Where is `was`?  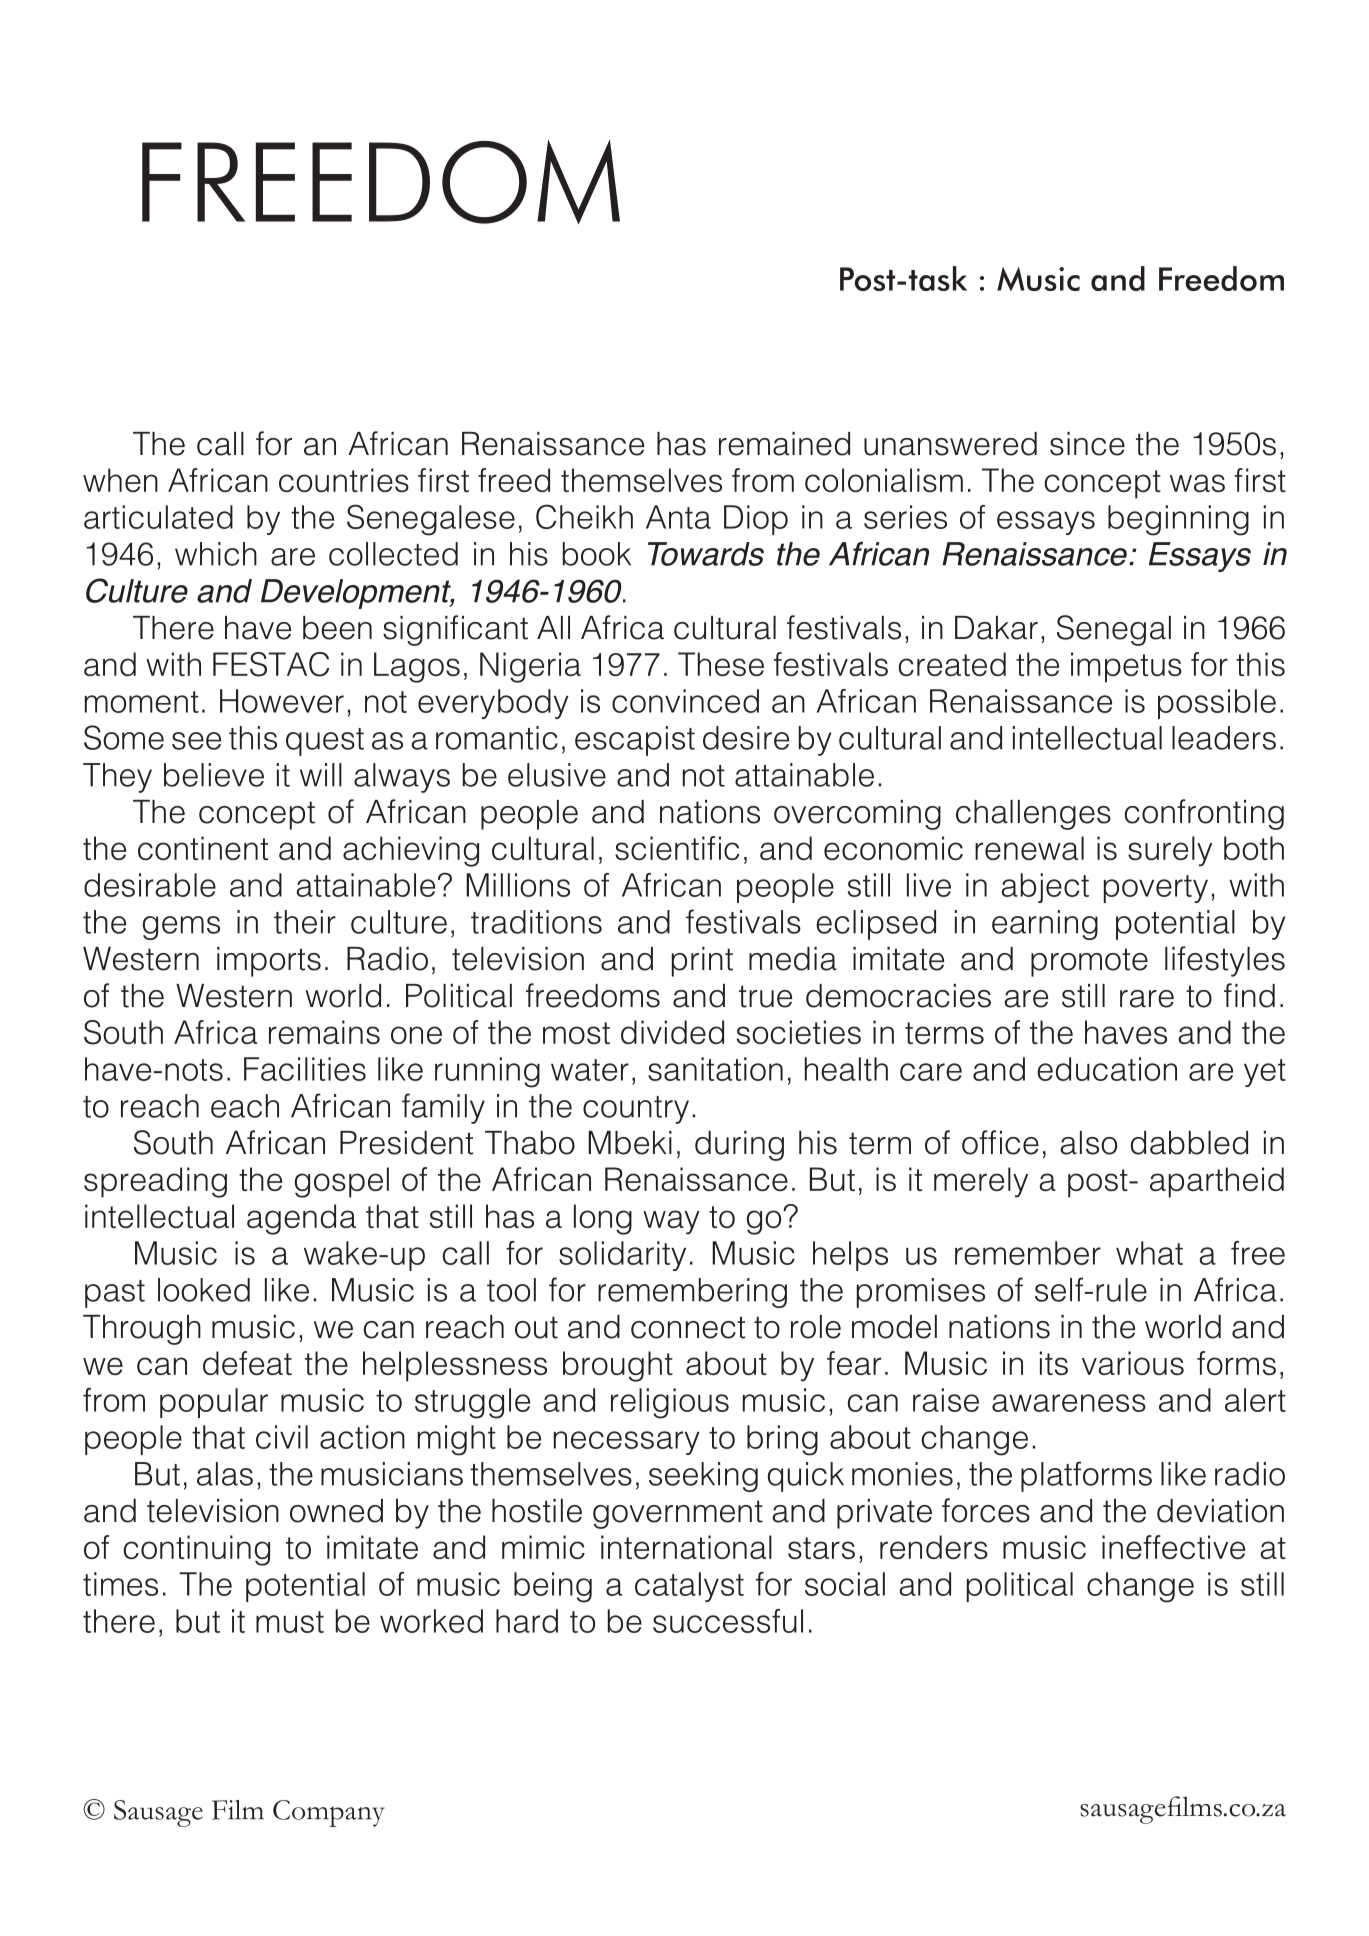
was is located at coordinates (1197, 483).
